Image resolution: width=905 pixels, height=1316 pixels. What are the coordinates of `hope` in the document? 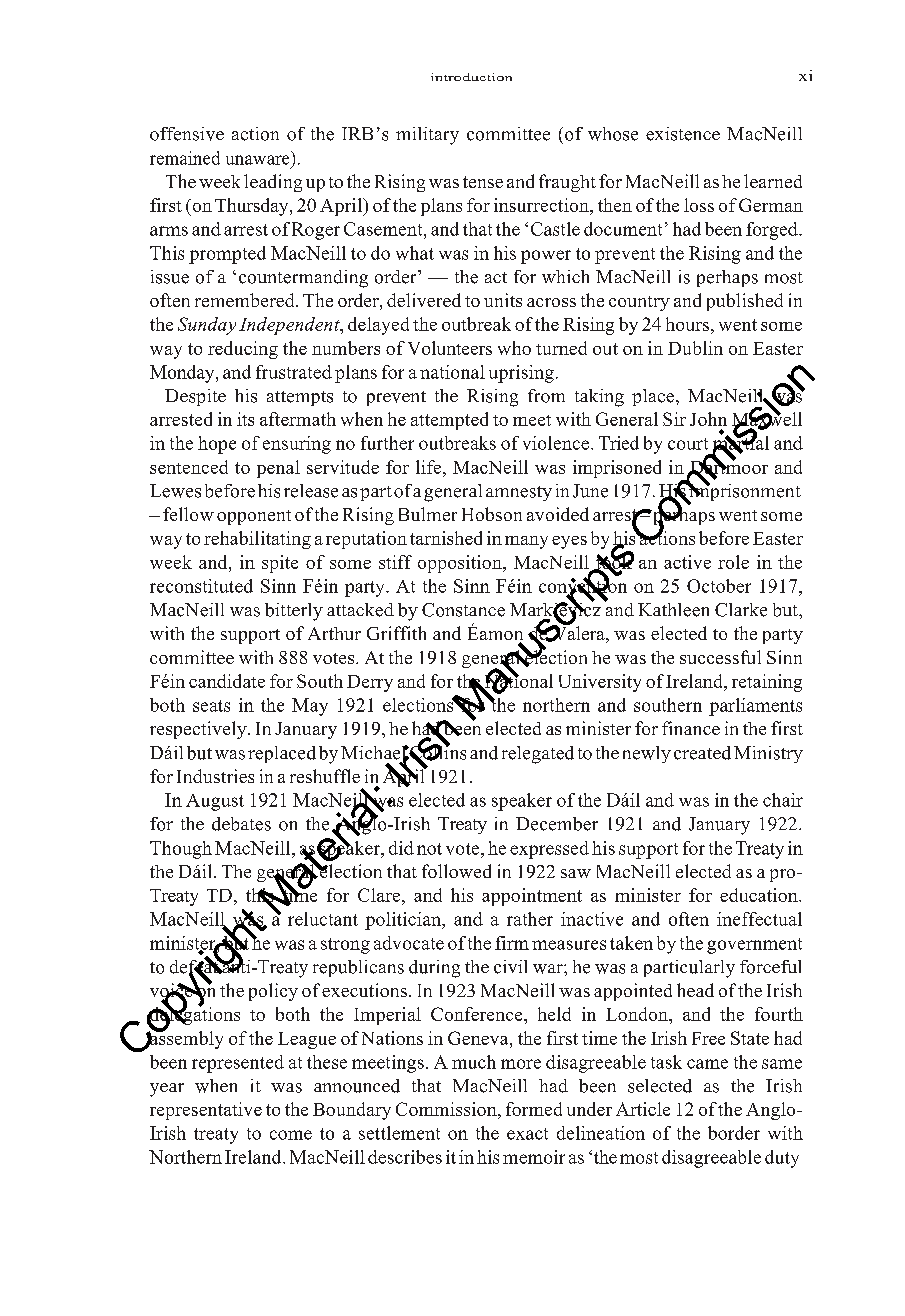 It's located at (217, 445).
